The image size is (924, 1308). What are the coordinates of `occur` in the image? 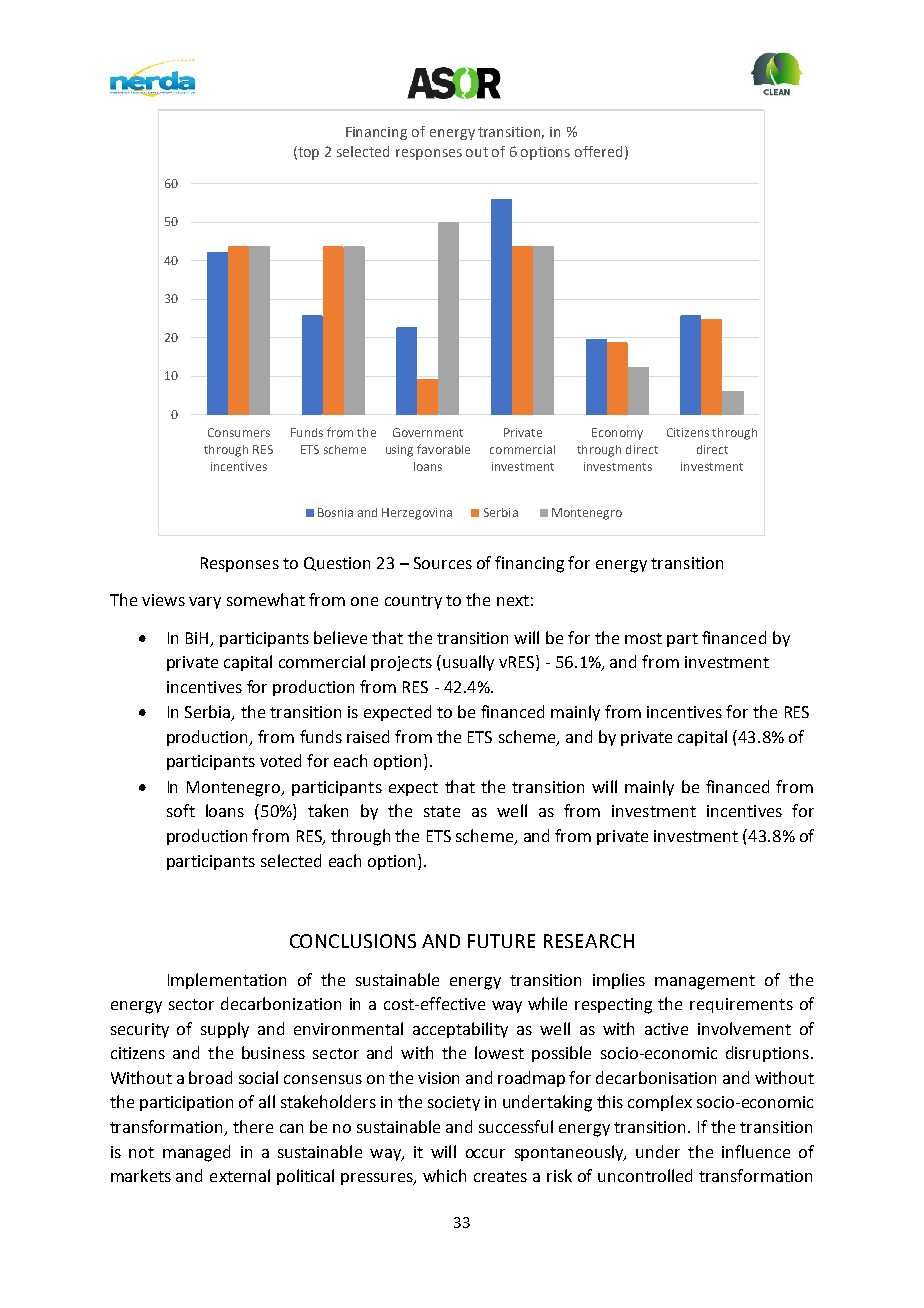 It's located at (485, 1153).
